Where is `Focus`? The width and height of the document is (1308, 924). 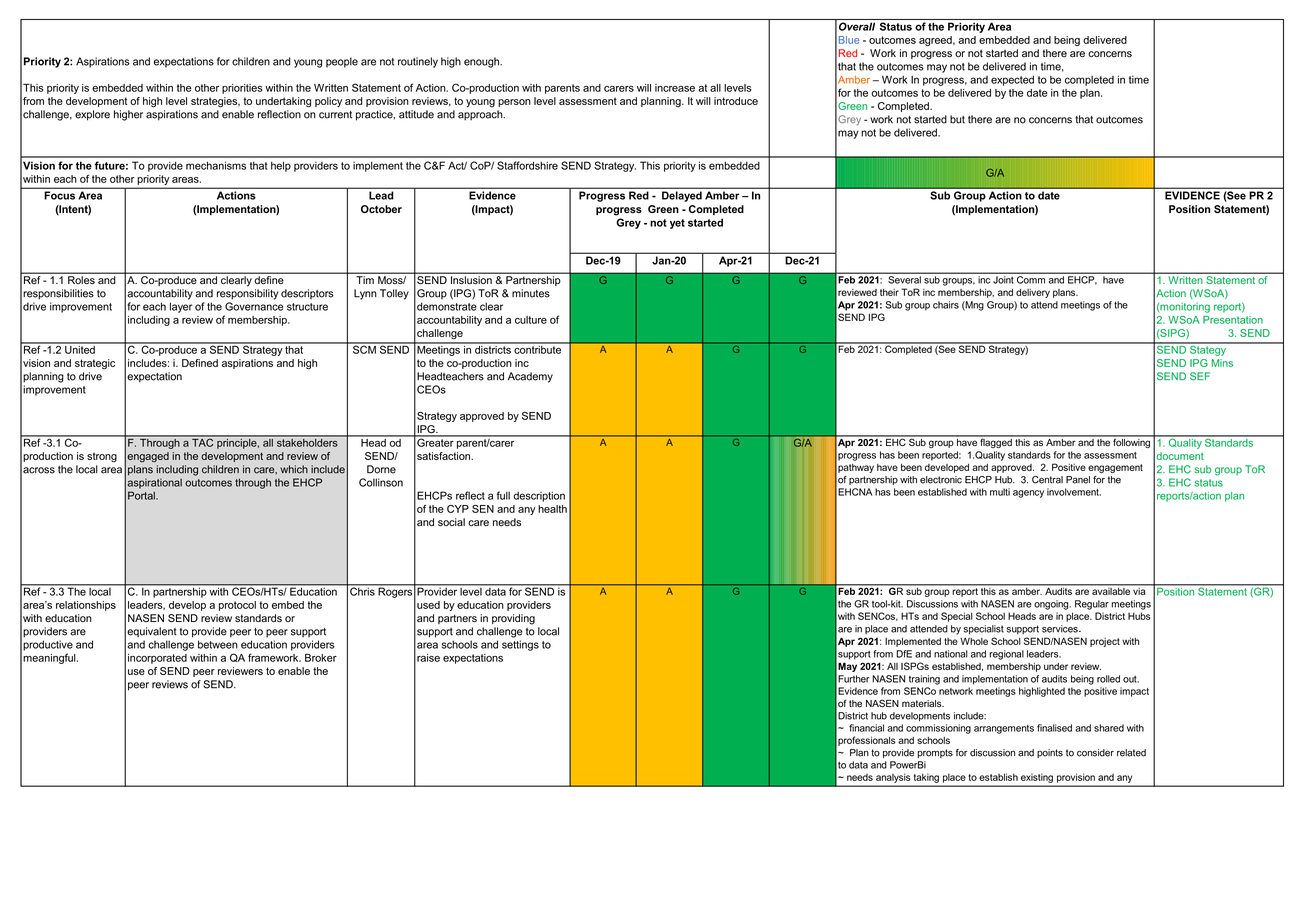
Focus is located at coordinates (60, 195).
